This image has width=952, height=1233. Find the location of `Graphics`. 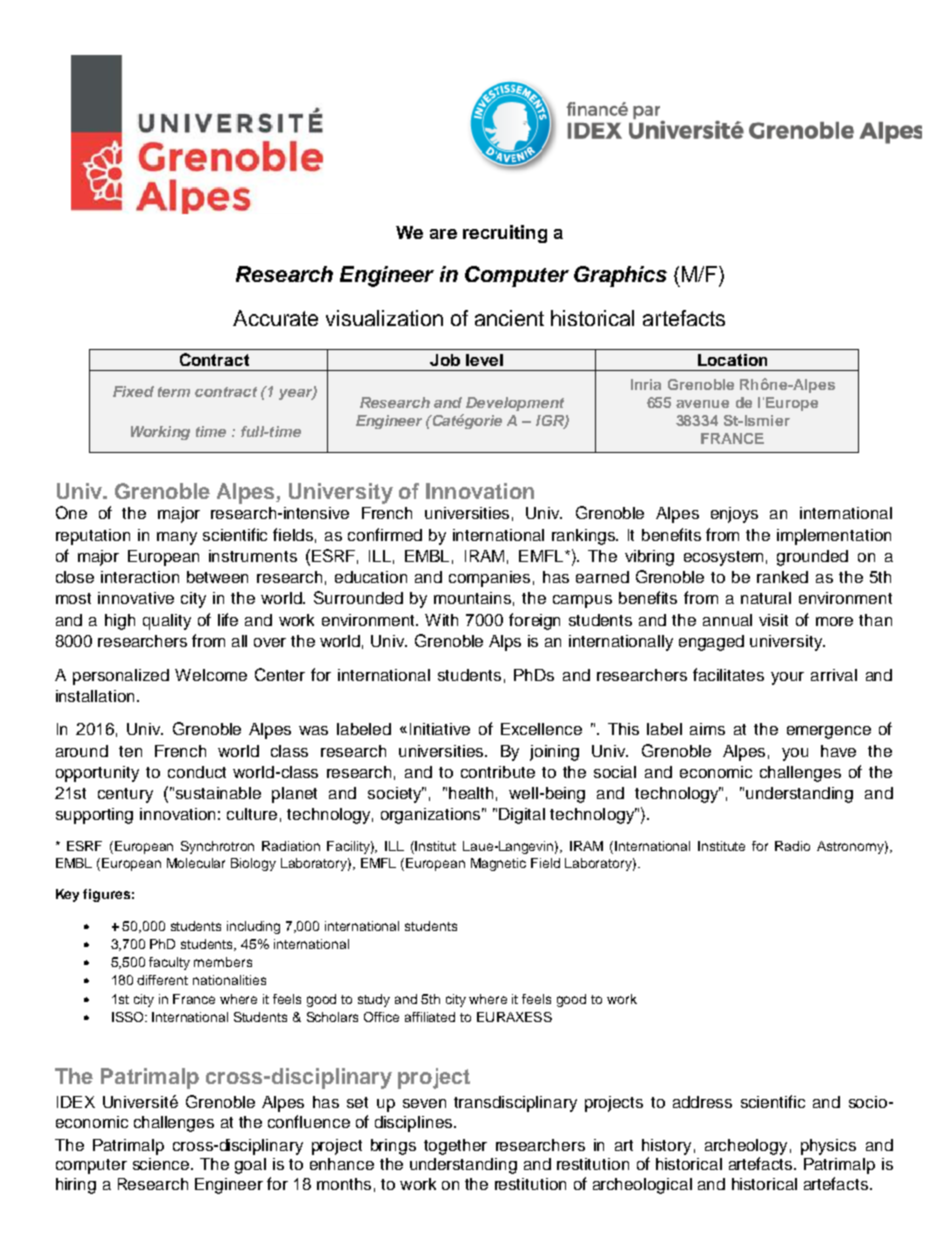

Graphics is located at coordinates (620, 276).
